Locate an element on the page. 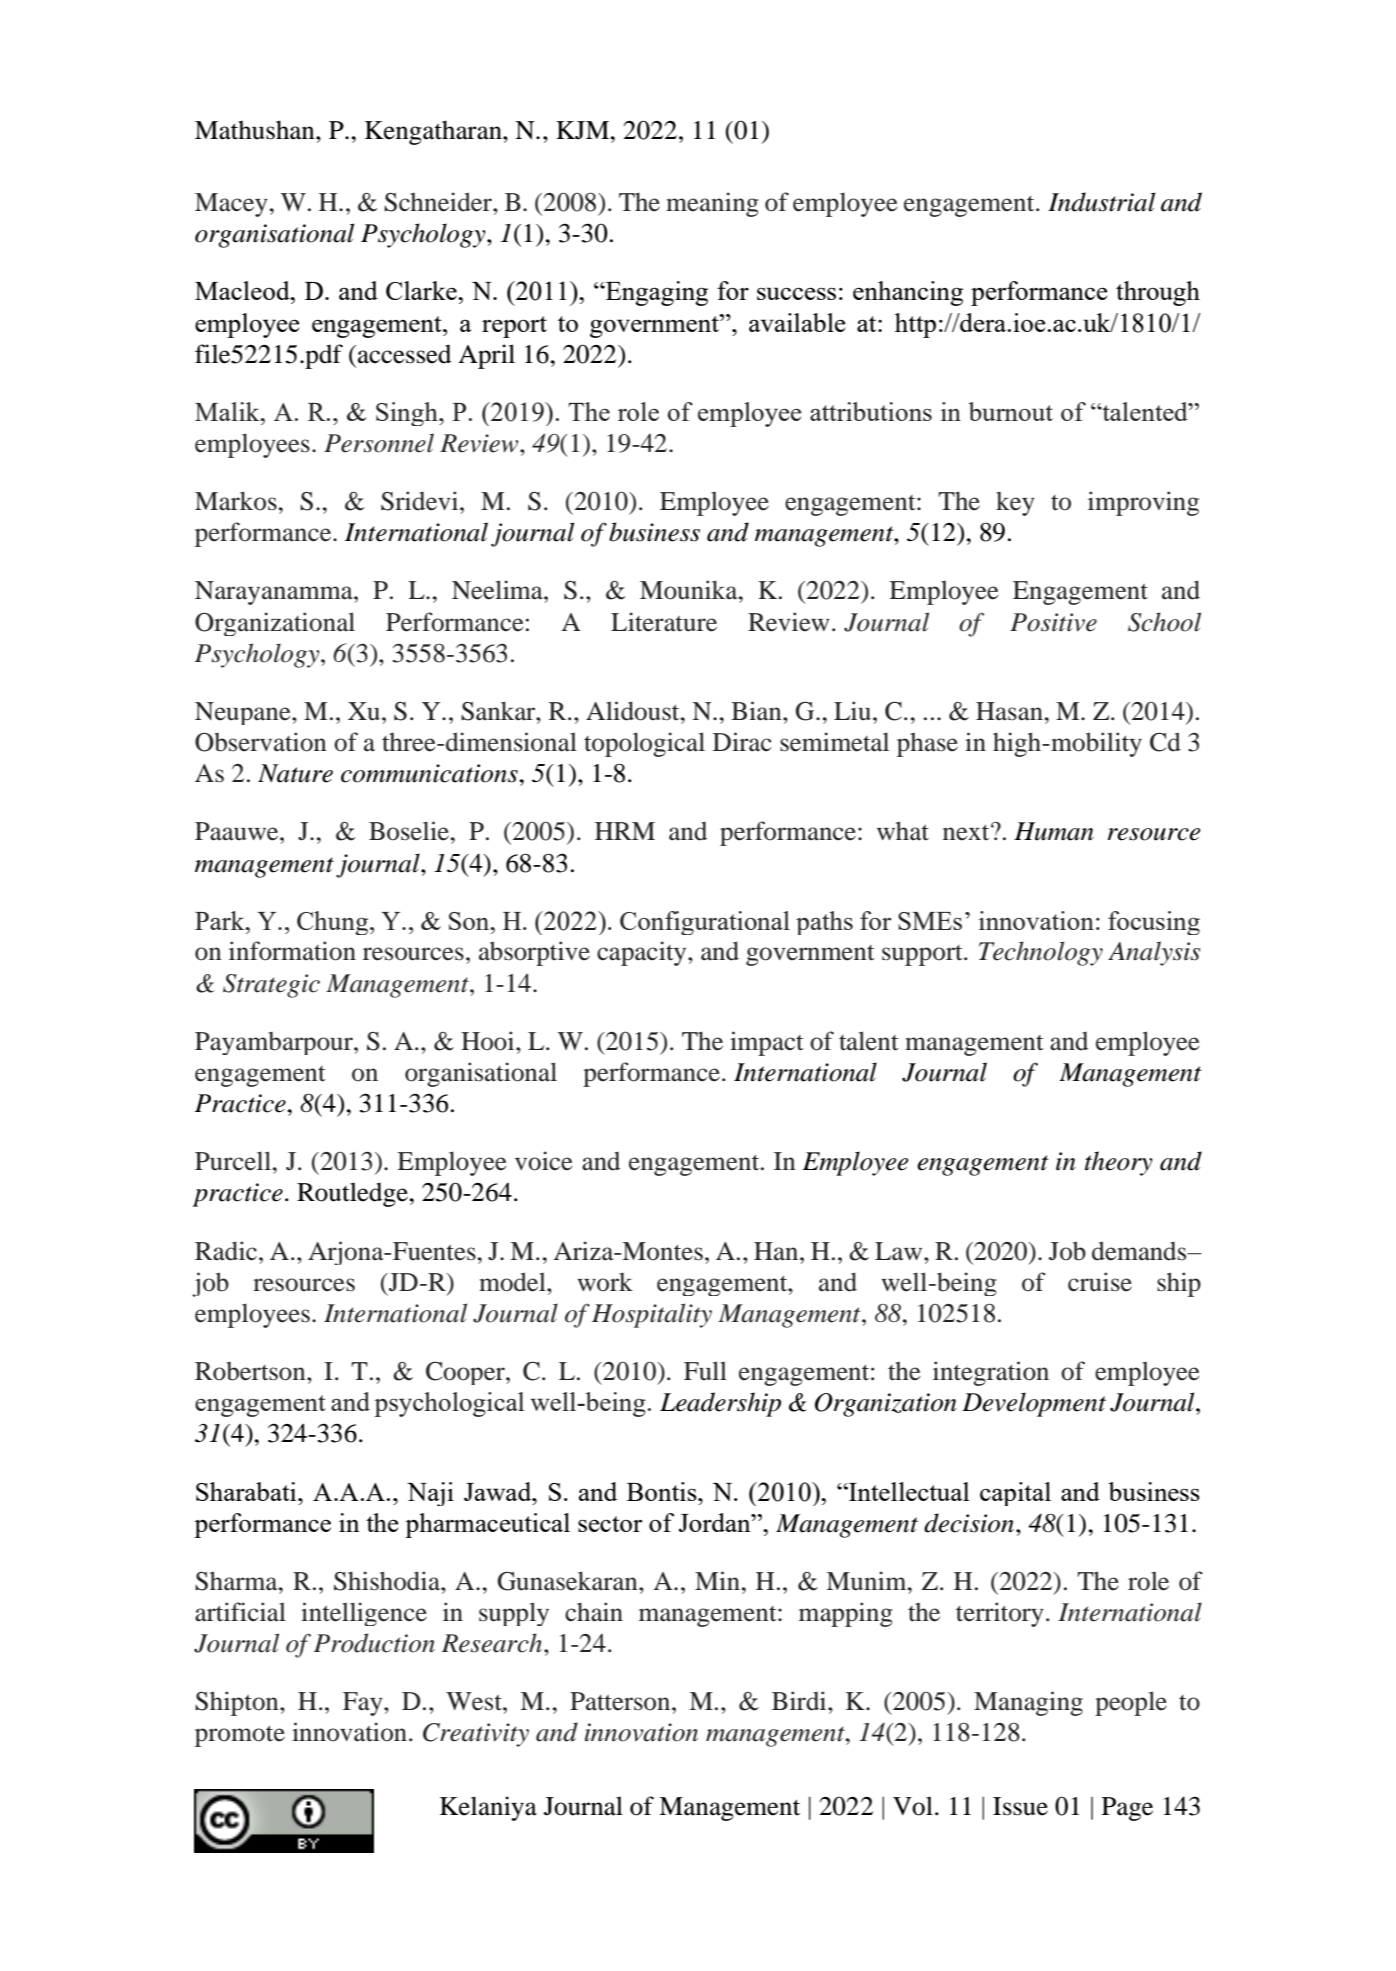 The height and width of the document is (1971, 1396). Industrial is located at coordinates (1101, 202).
